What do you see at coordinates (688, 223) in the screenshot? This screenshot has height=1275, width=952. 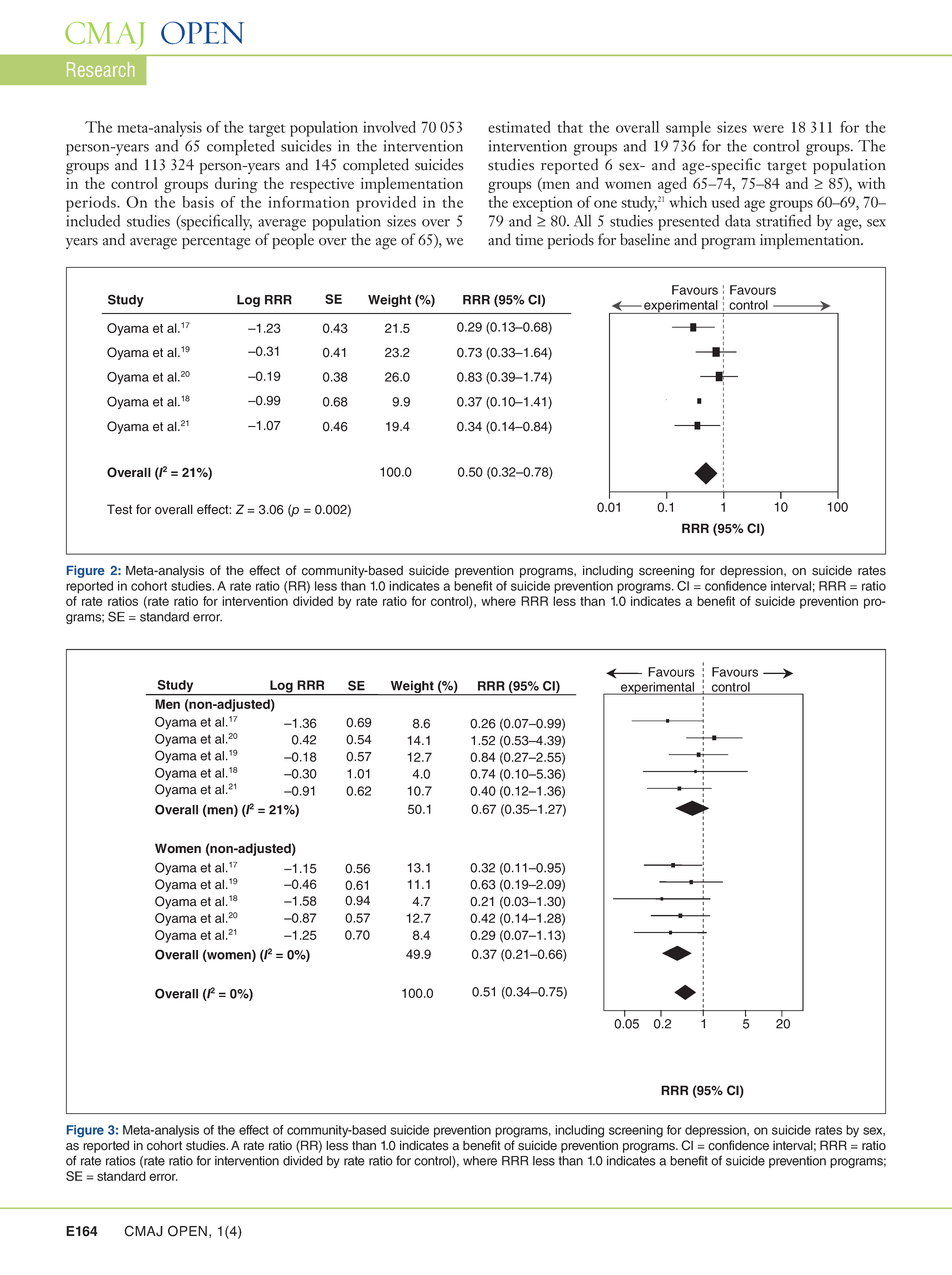 I see `presented` at bounding box center [688, 223].
